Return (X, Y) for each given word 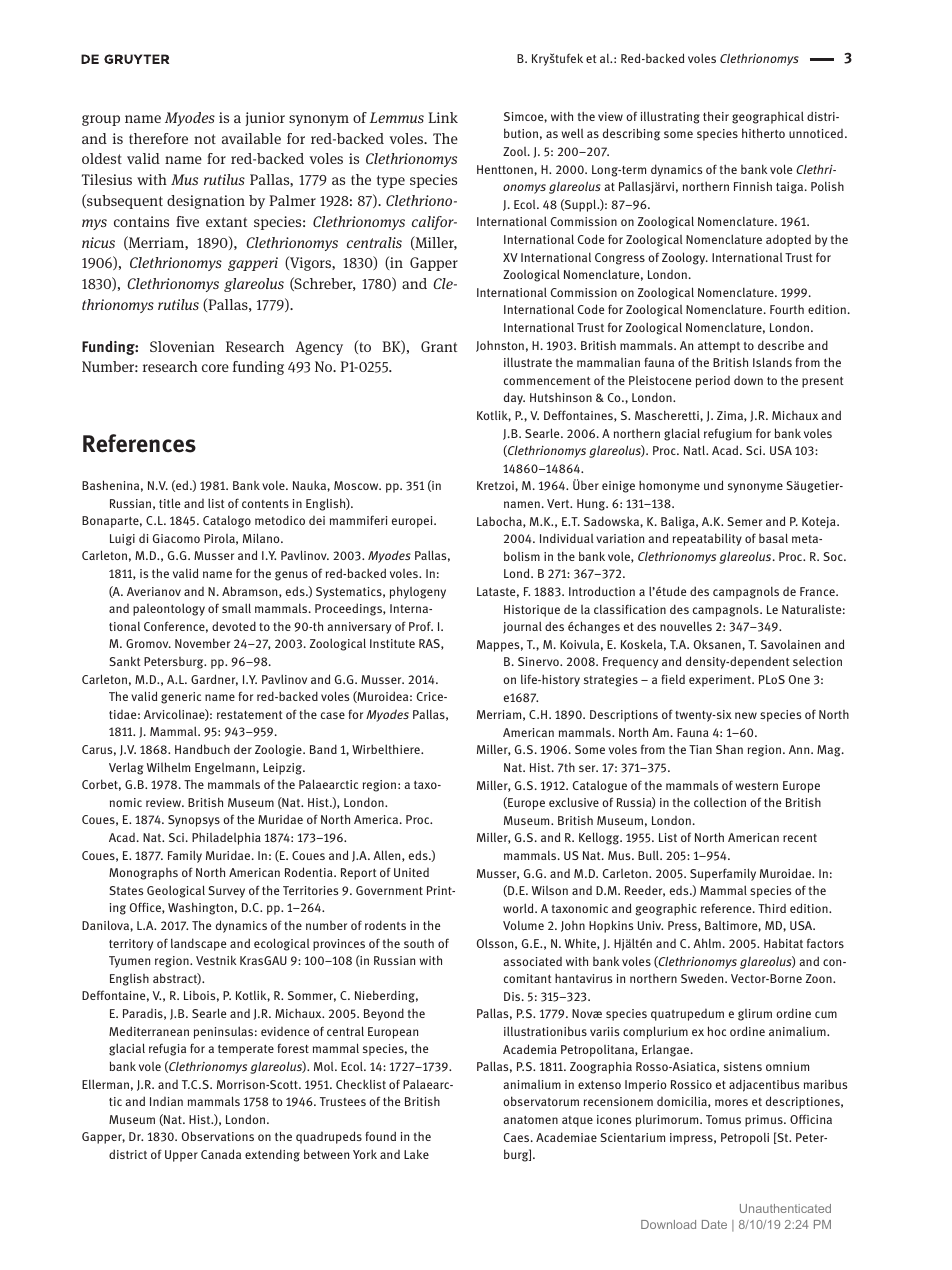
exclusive (574, 802)
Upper (181, 1156)
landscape (198, 944)
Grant (439, 346)
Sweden (703, 978)
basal (773, 538)
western (756, 786)
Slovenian (182, 346)
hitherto (763, 133)
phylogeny (418, 592)
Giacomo (176, 538)
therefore (158, 138)
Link (443, 117)
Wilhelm (168, 767)
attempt (719, 347)
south (419, 943)
